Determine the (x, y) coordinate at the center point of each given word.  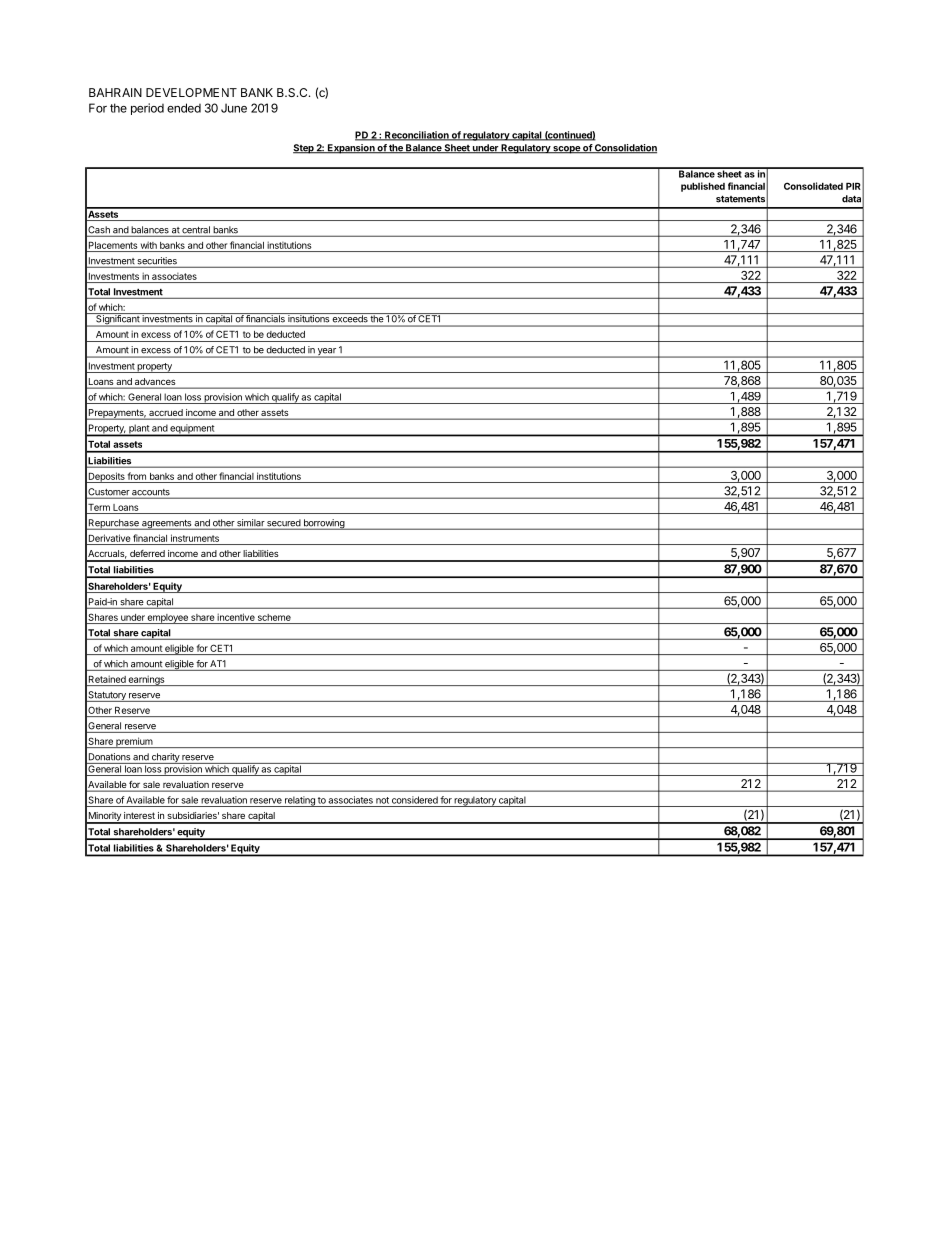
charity (165, 758)
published (703, 187)
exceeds (350, 317)
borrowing (324, 524)
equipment (192, 430)
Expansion (351, 149)
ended (184, 108)
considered (415, 800)
